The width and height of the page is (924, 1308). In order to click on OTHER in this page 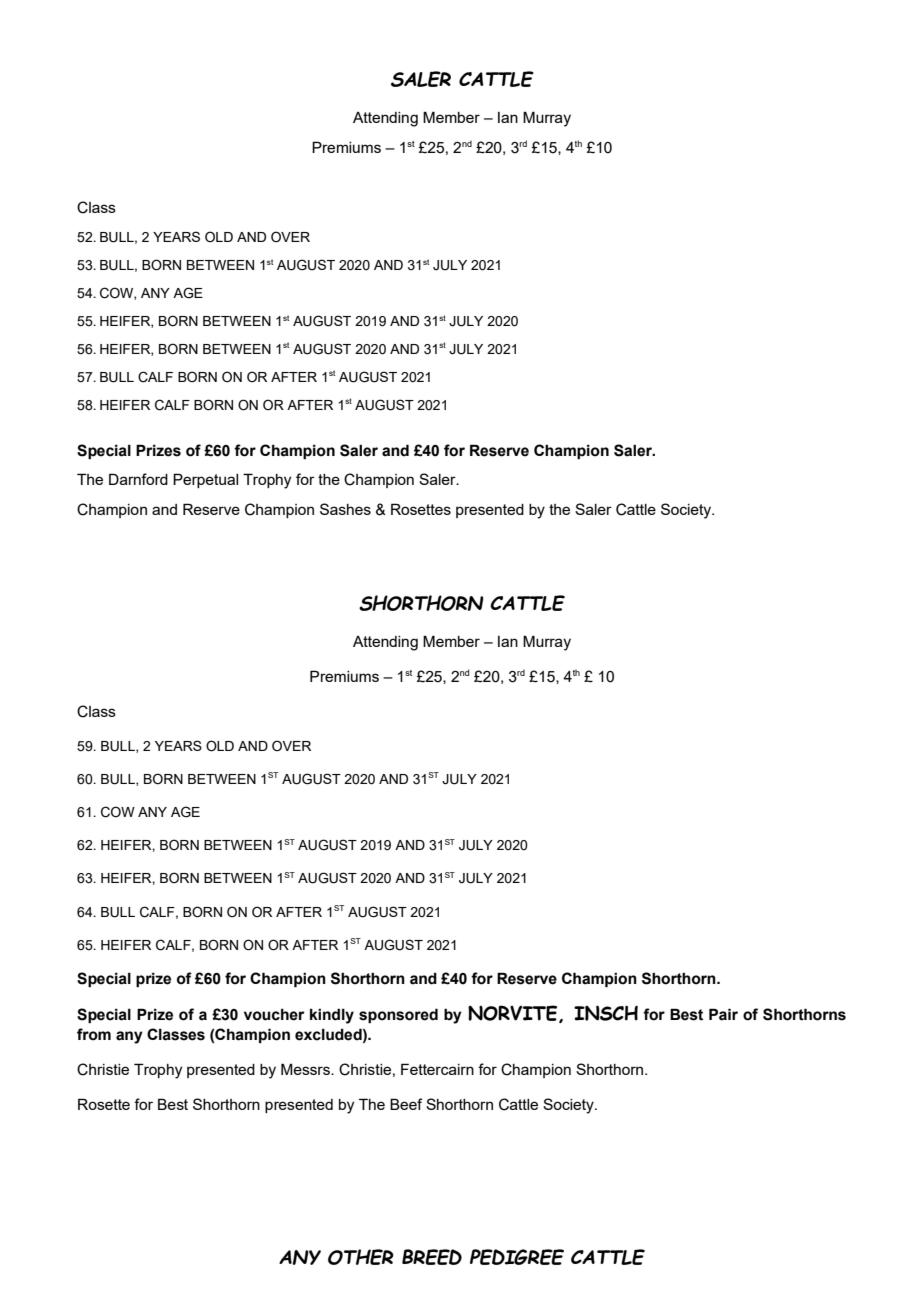, I will do `click(361, 1257)`.
